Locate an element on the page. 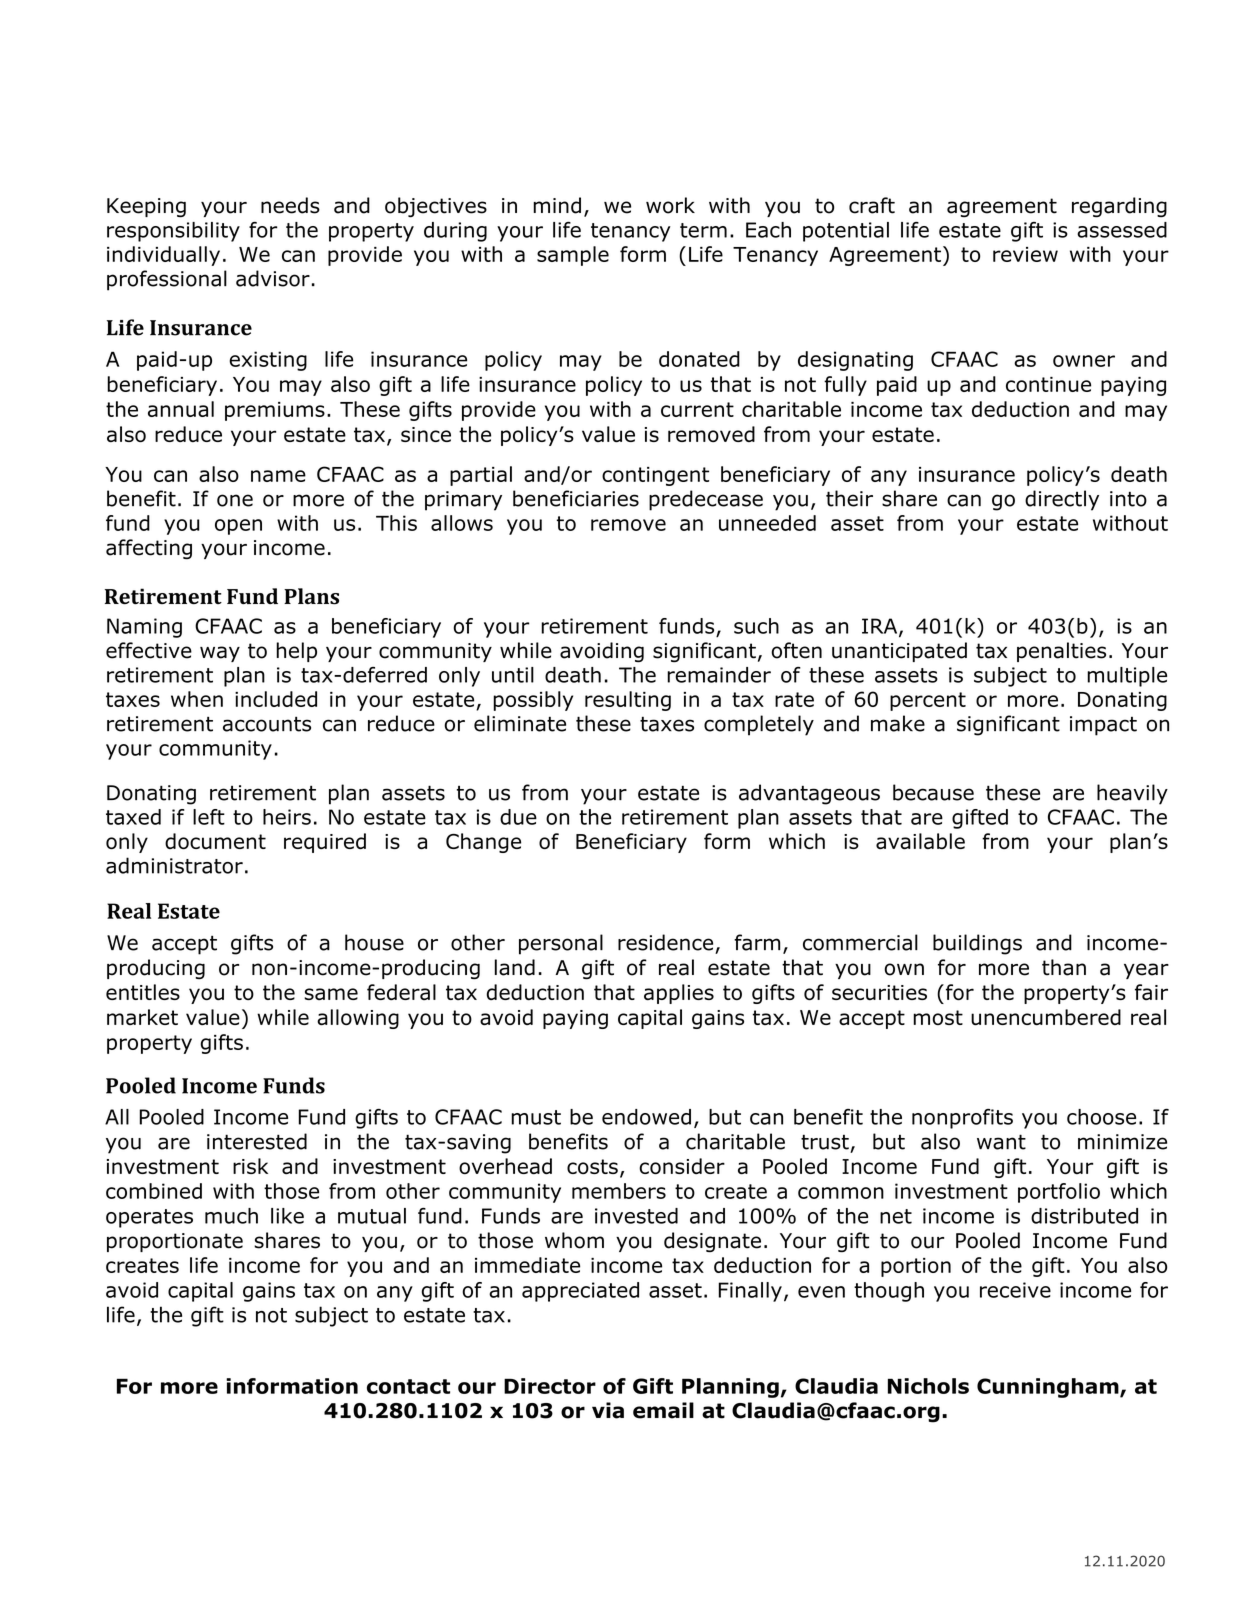 The height and width of the page is (1610, 1244). term is located at coordinates (703, 230).
